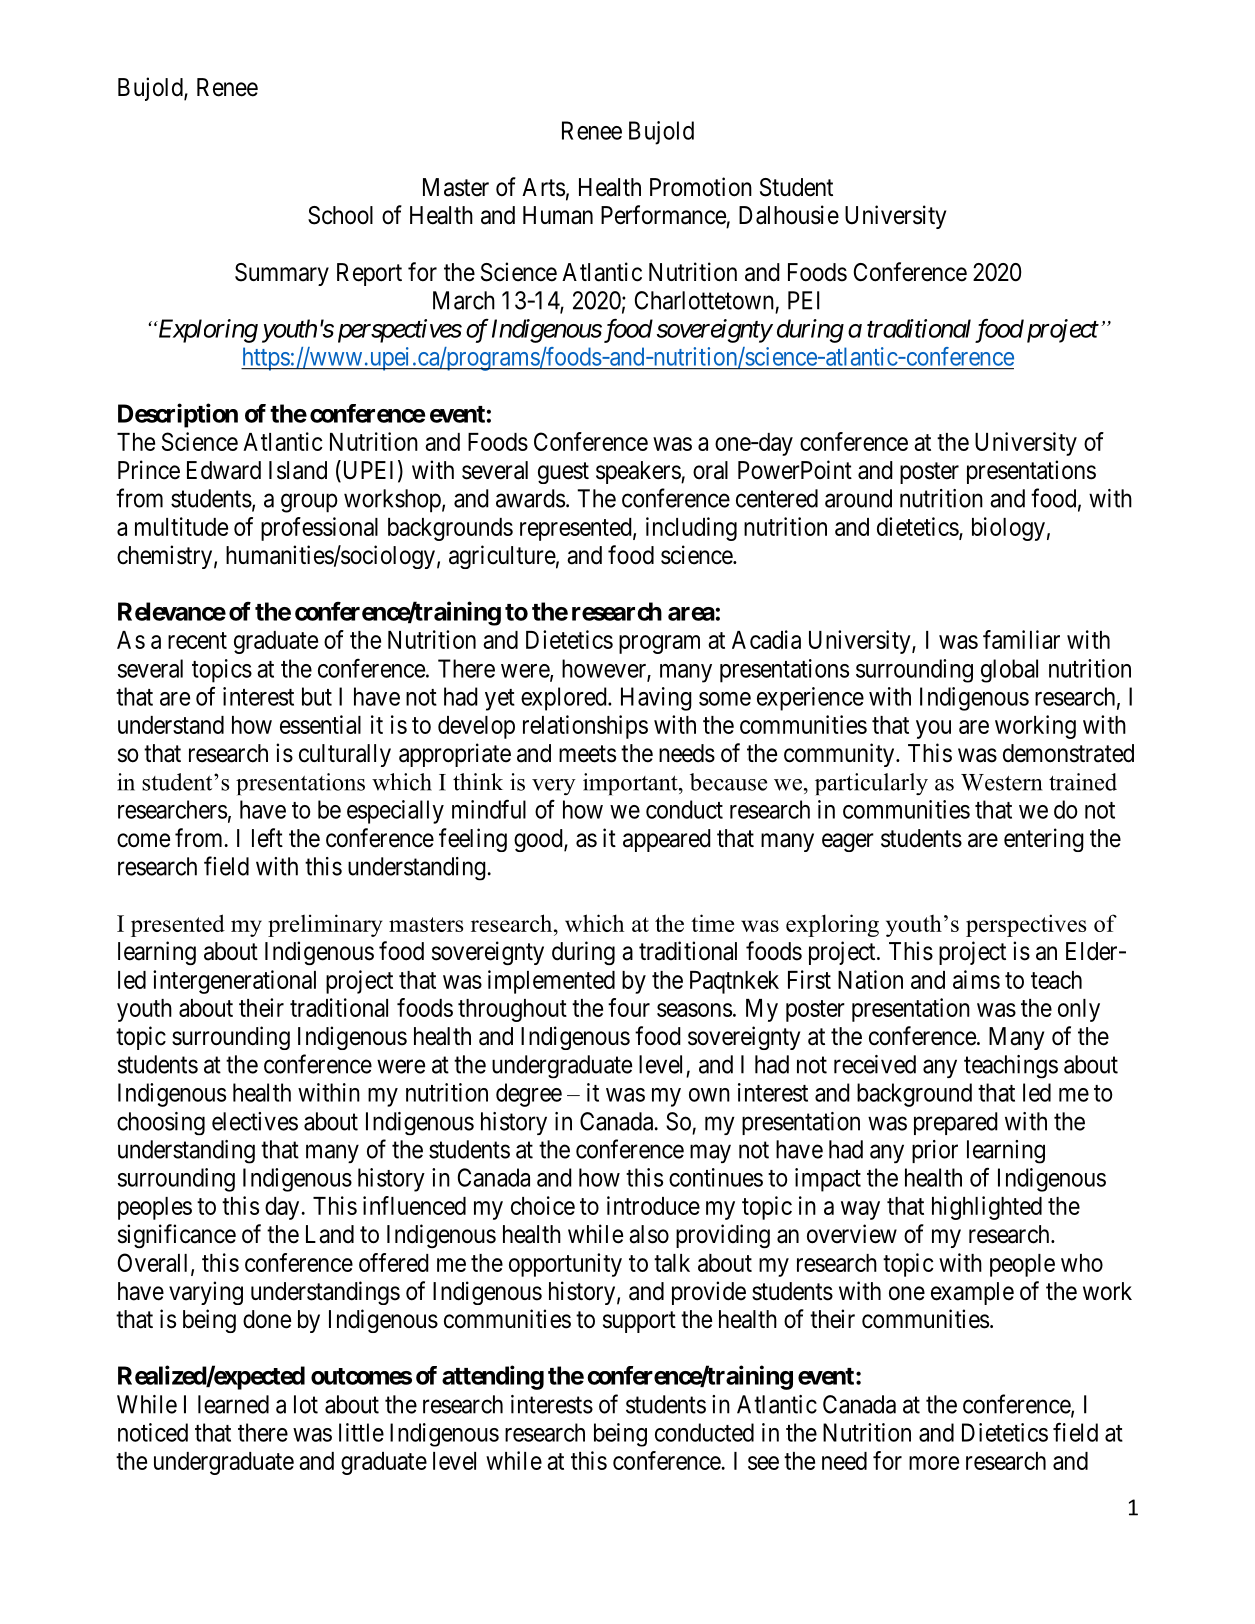 This screenshot has height=1624, width=1255. What do you see at coordinates (282, 274) in the screenshot?
I see `Summary` at bounding box center [282, 274].
